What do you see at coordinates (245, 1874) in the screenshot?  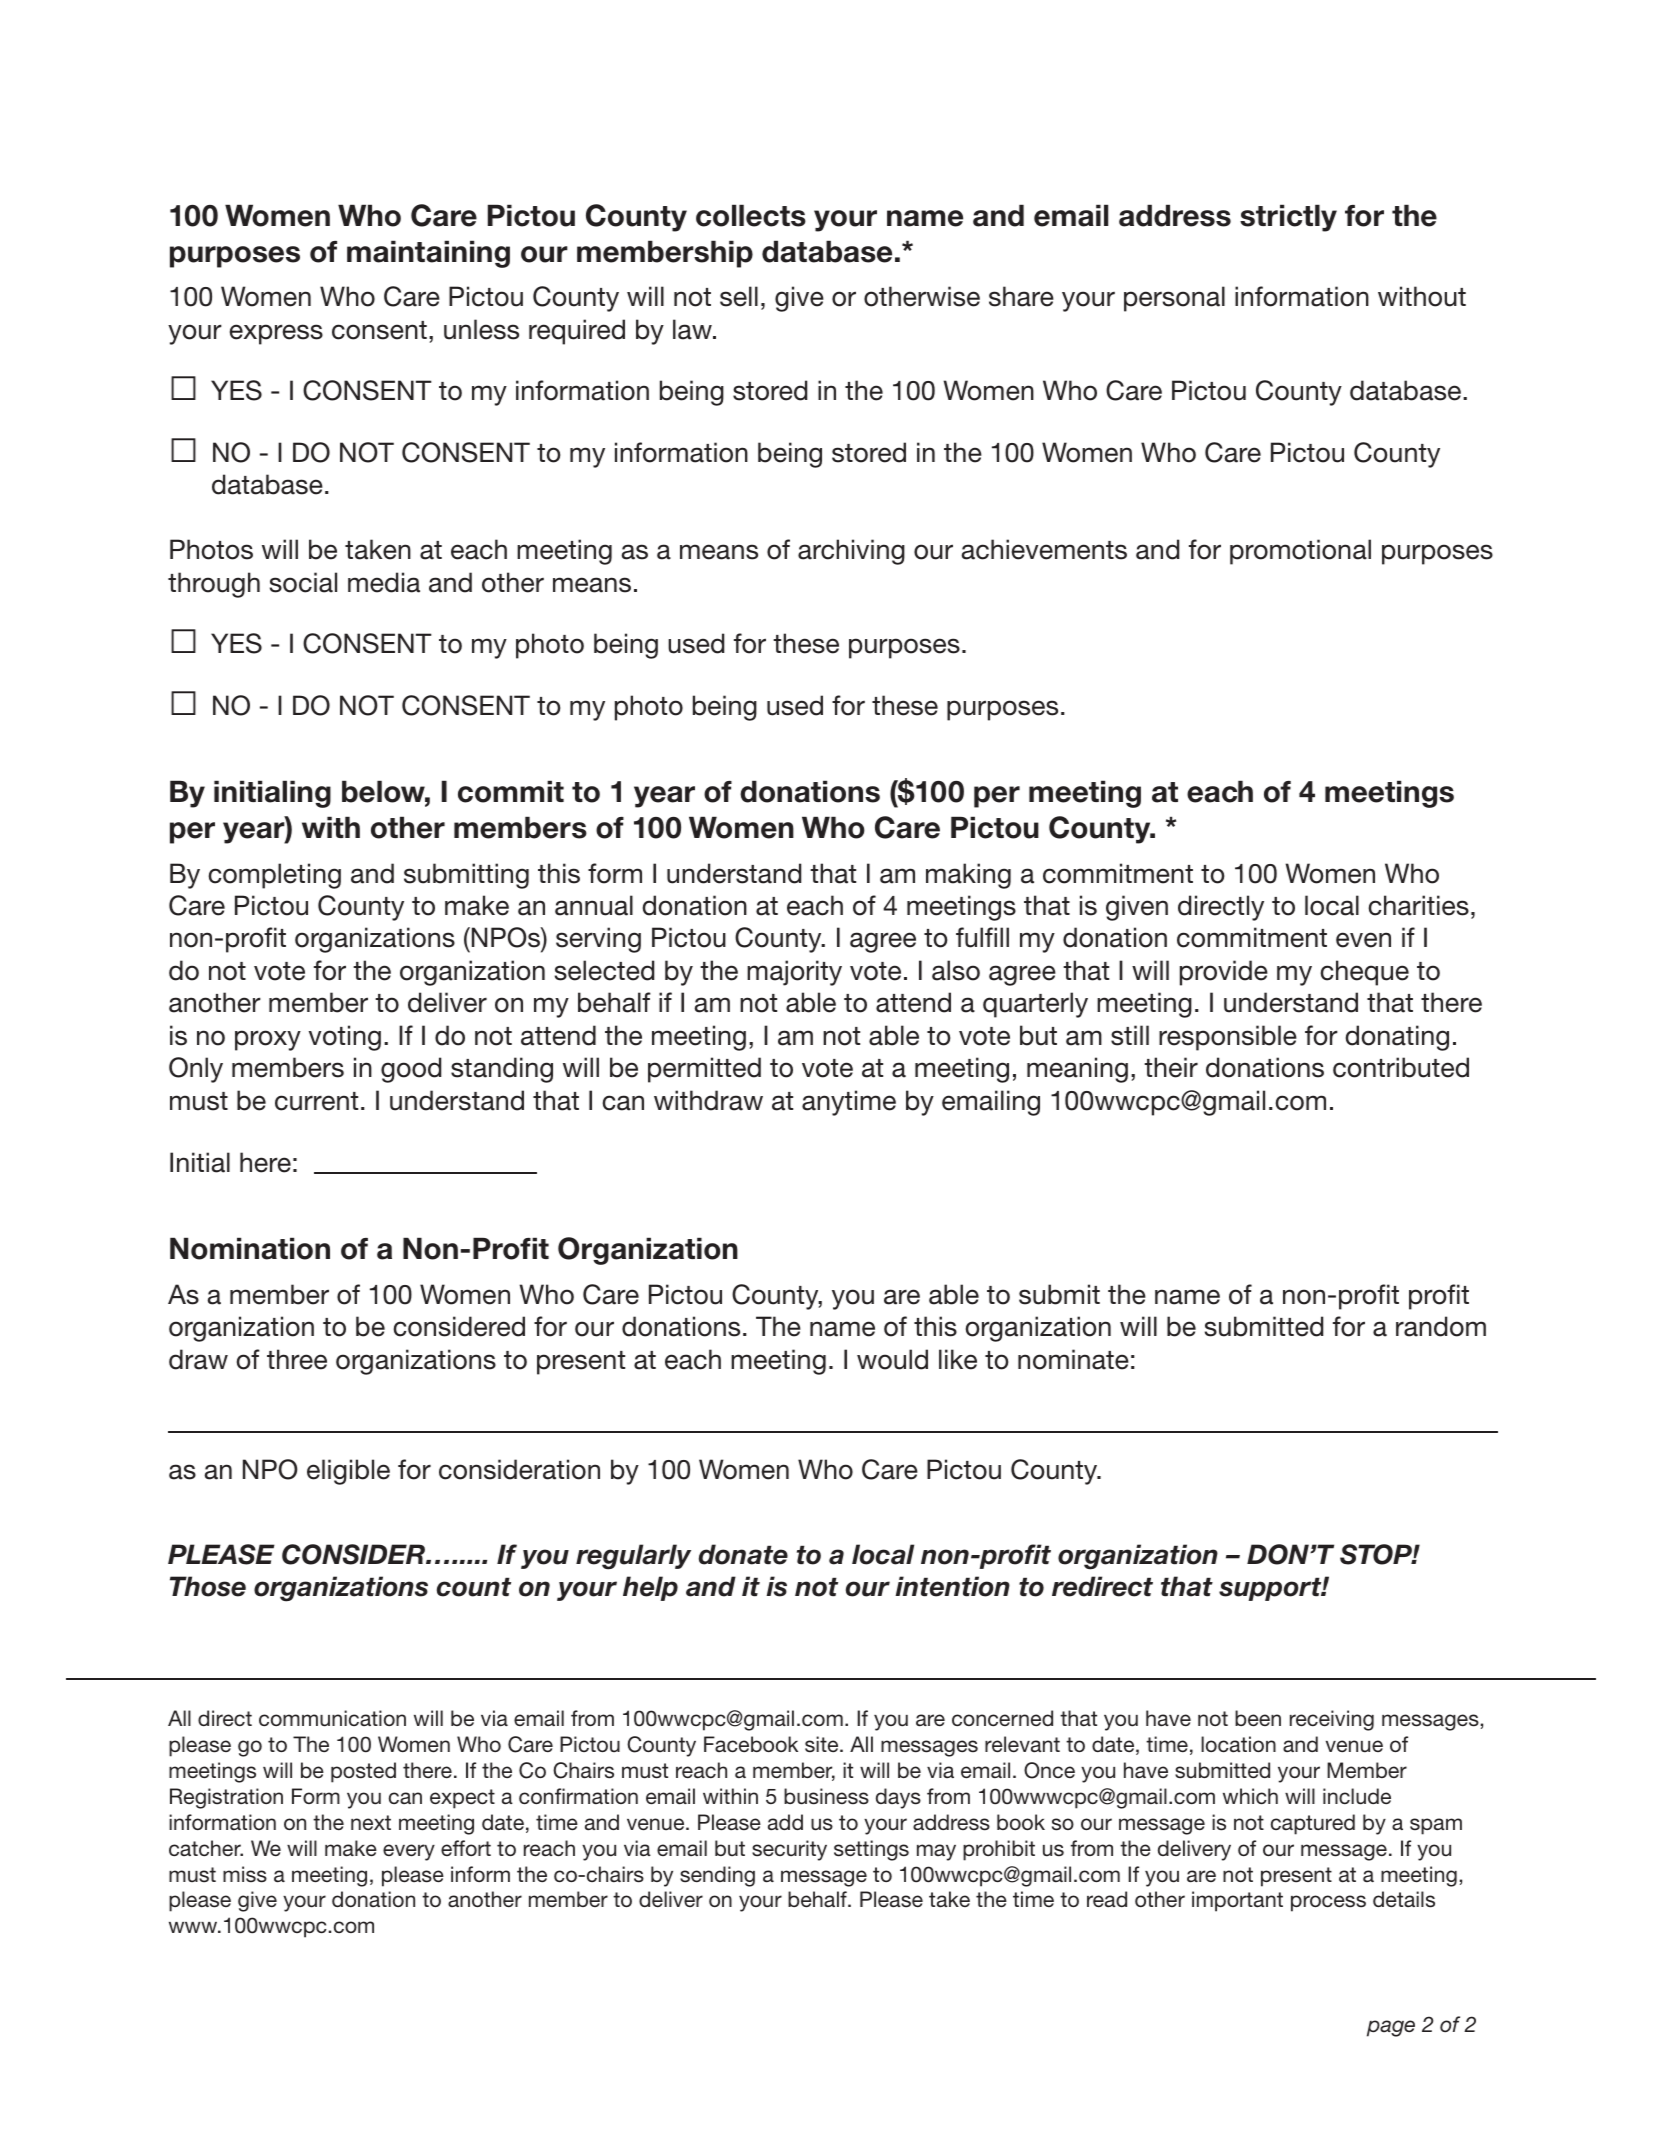 I see `miss` at bounding box center [245, 1874].
